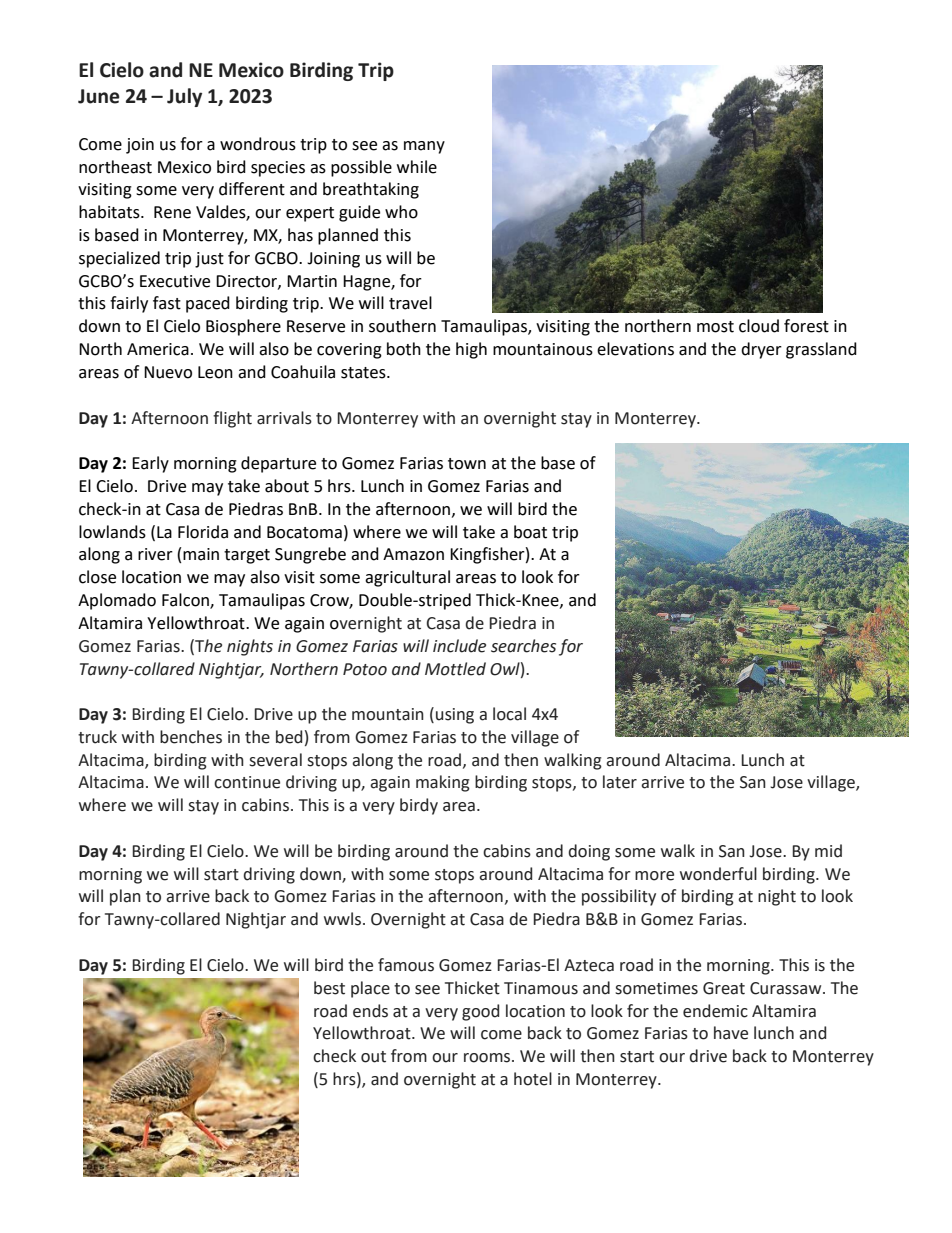 This screenshot has height=1233, width=952. I want to click on main, so click(201, 554).
